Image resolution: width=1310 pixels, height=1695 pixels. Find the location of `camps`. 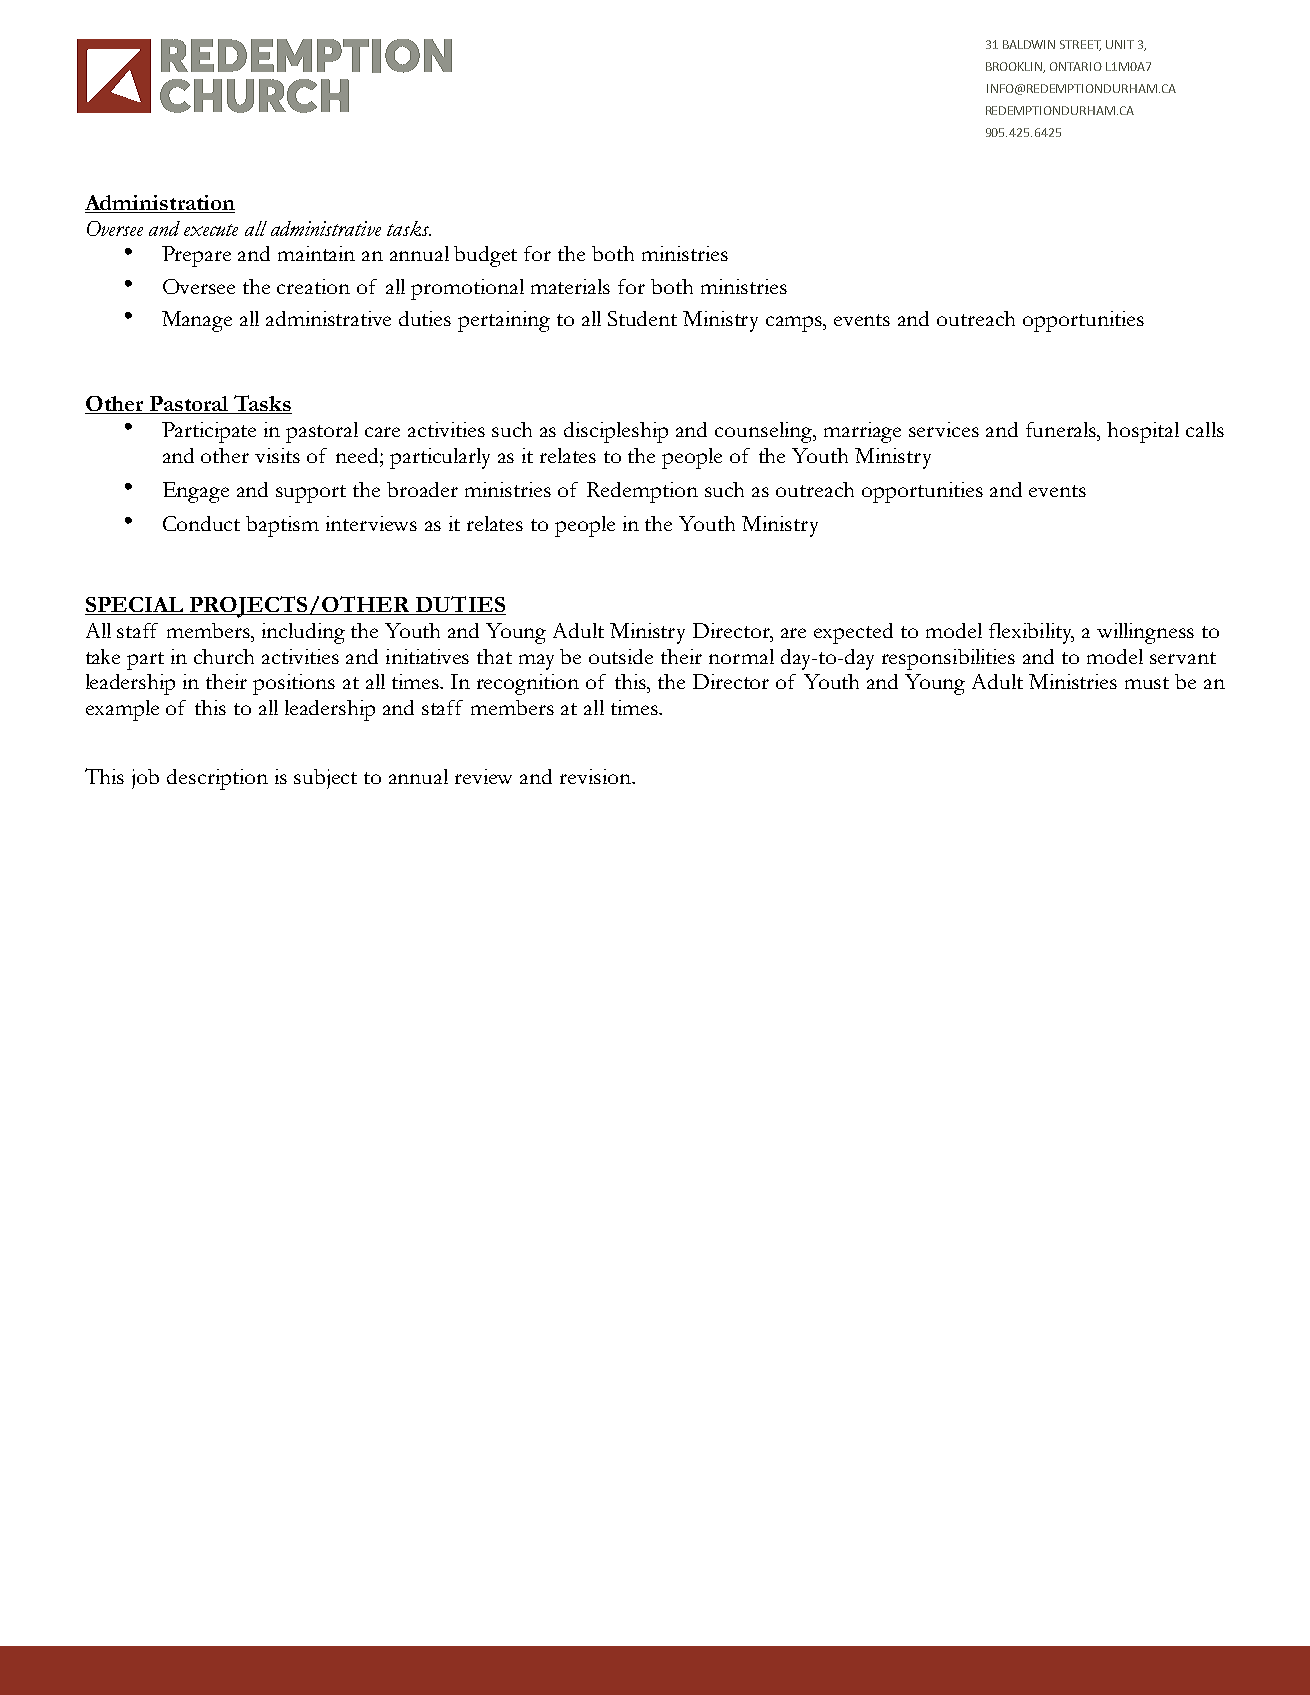

camps is located at coordinates (795, 324).
